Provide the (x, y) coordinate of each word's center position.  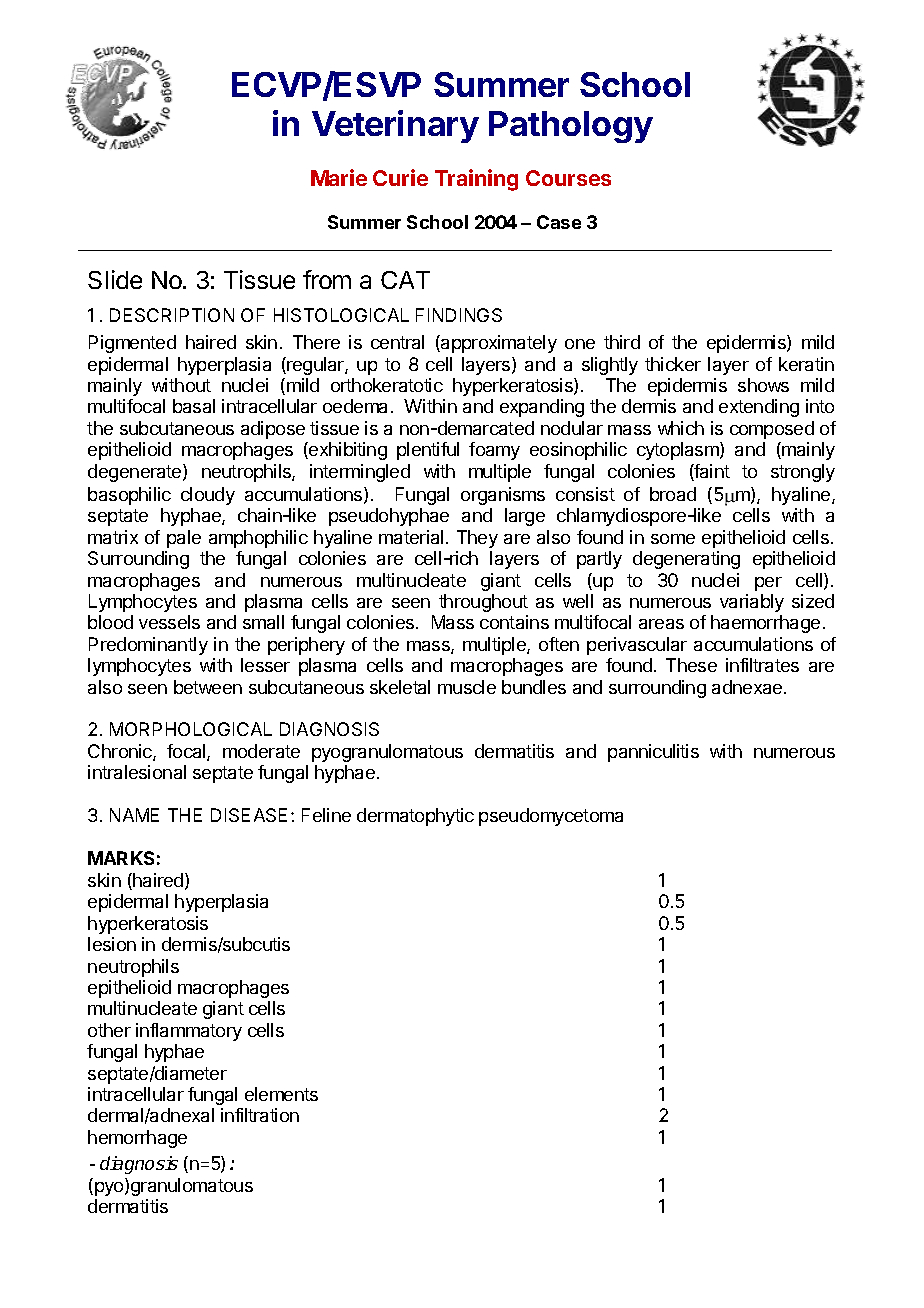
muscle (467, 687)
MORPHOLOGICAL (191, 729)
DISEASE (249, 815)
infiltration (260, 1115)
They (477, 539)
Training (476, 180)
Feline (326, 815)
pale (184, 539)
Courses (568, 178)
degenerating (686, 560)
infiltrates (762, 665)
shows (763, 385)
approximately (498, 344)
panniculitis (653, 753)
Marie (339, 177)
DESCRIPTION (172, 315)
